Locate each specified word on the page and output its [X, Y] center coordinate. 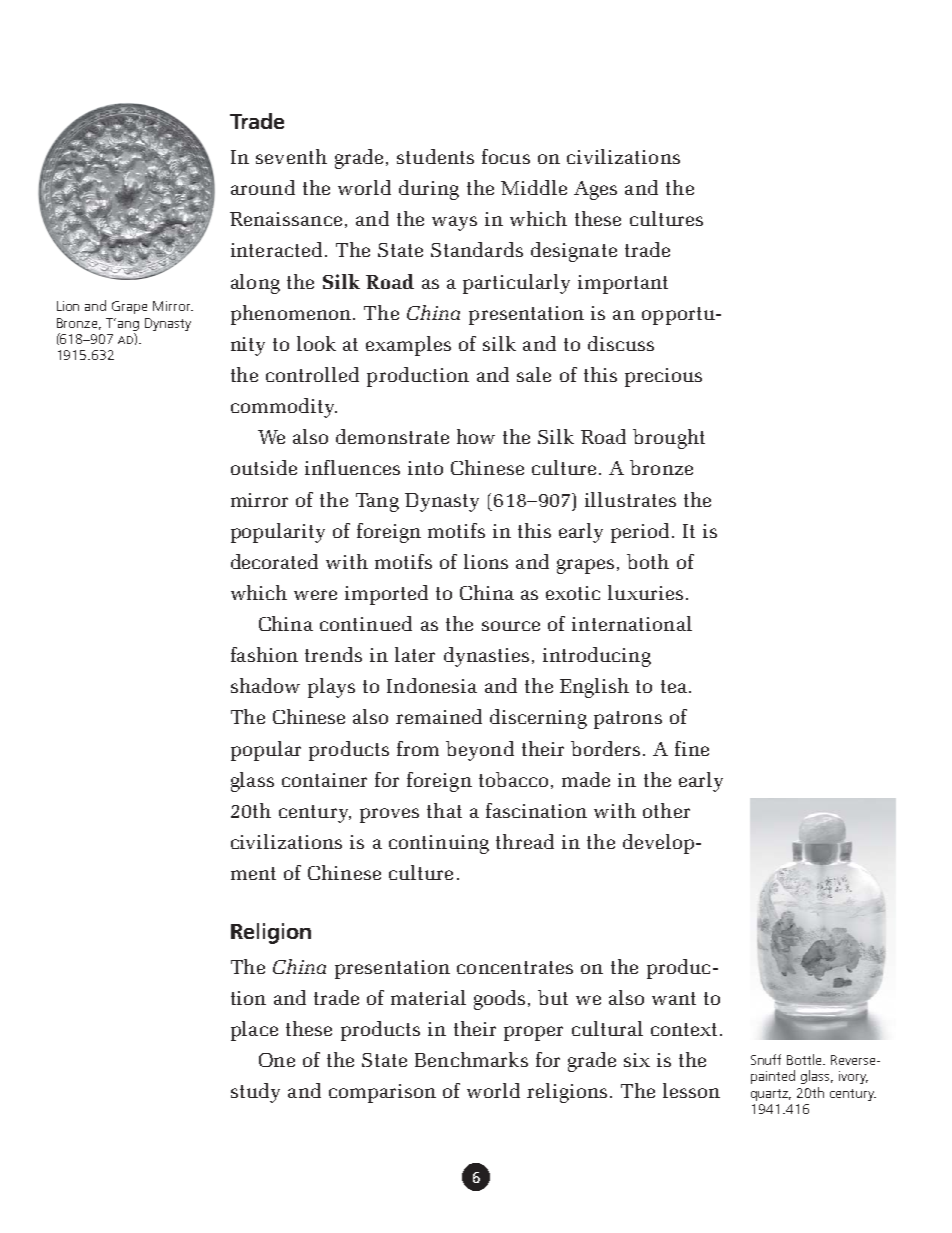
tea [674, 686]
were [315, 595]
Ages [595, 190]
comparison [382, 1093]
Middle [534, 187]
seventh [291, 156]
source [511, 626]
